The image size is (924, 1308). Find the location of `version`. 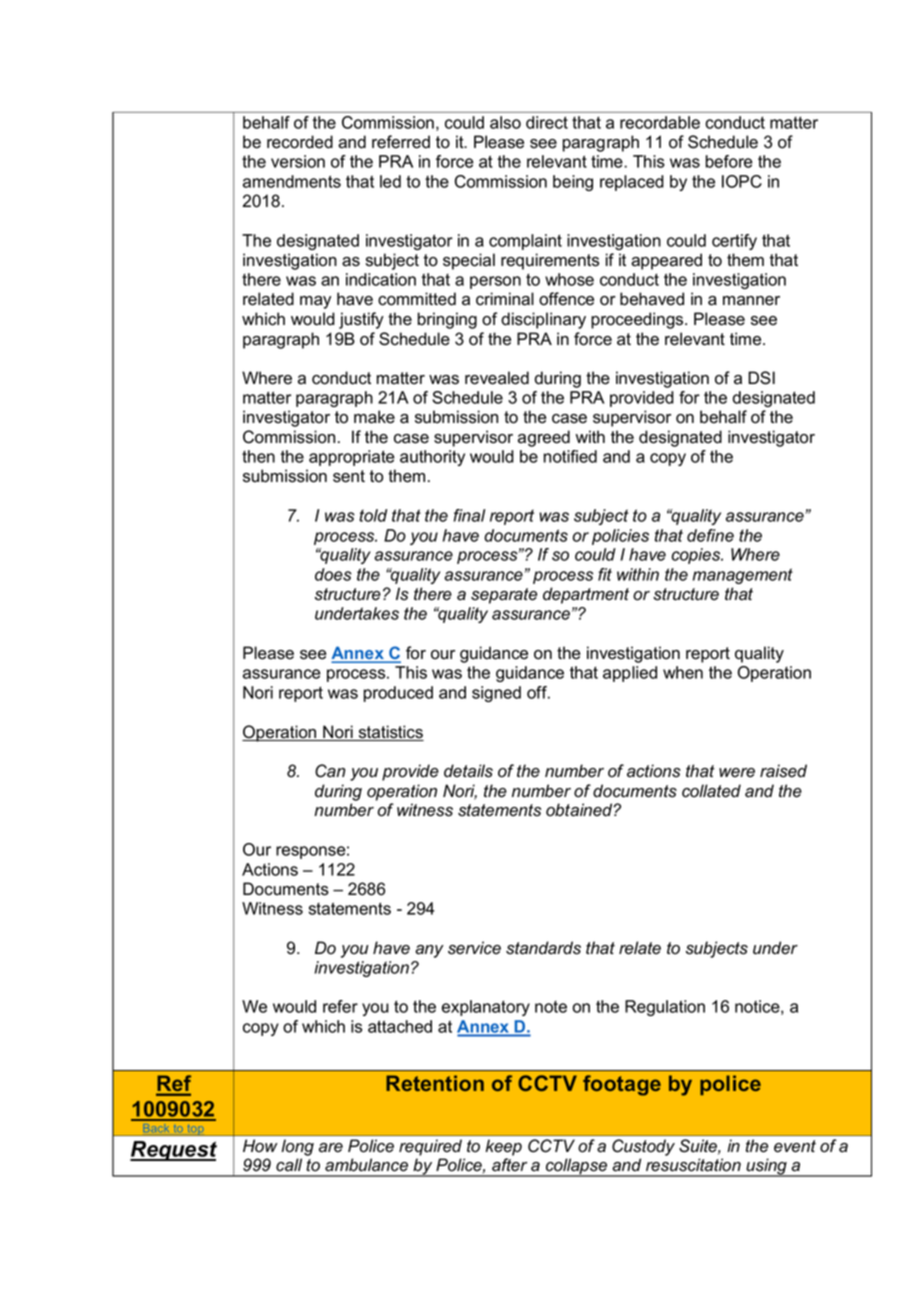

version is located at coordinates (298, 161).
